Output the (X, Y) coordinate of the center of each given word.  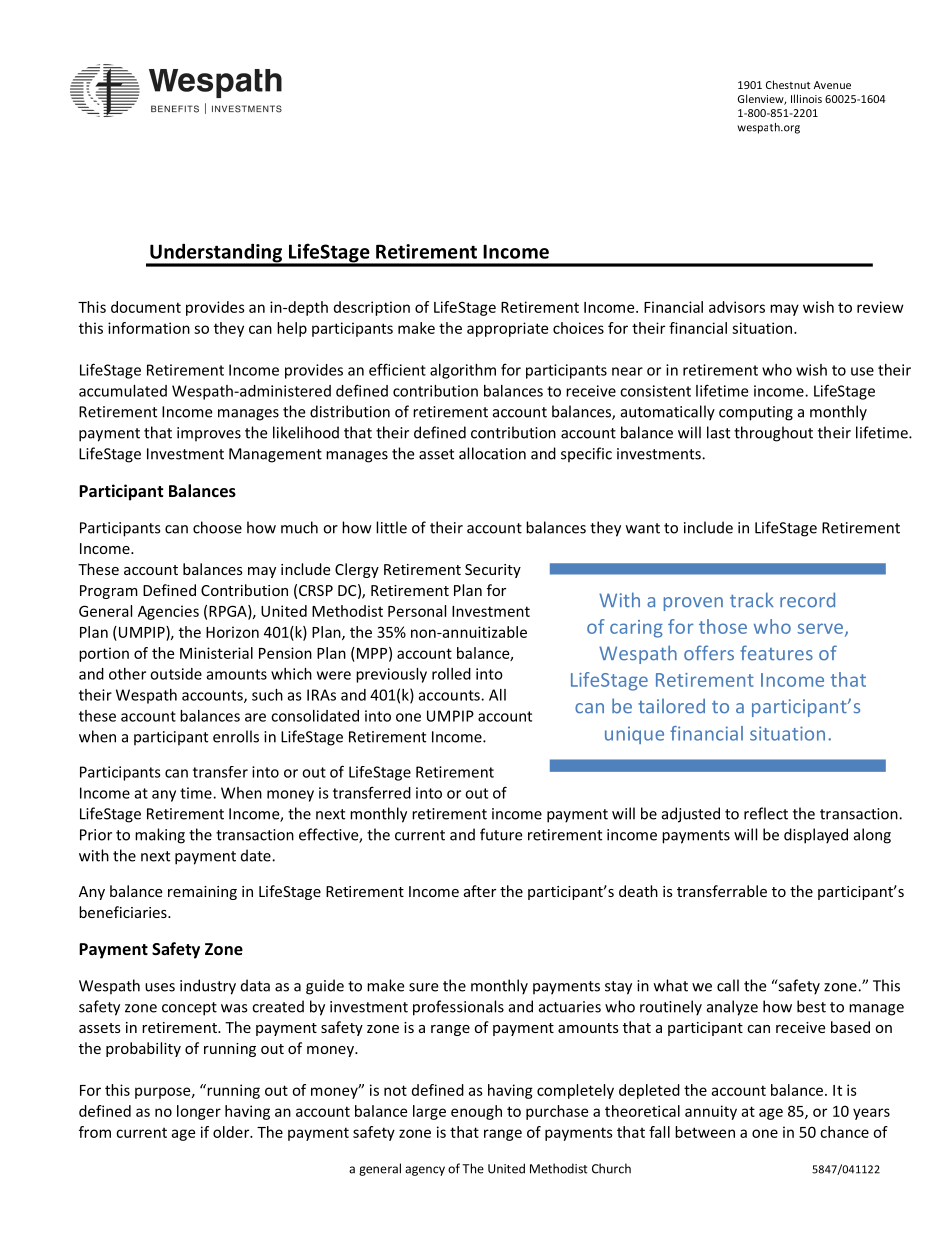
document (146, 307)
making (160, 836)
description (372, 308)
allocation (492, 453)
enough (476, 1112)
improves (209, 434)
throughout (773, 434)
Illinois (806, 98)
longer (199, 1112)
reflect (766, 813)
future (501, 834)
